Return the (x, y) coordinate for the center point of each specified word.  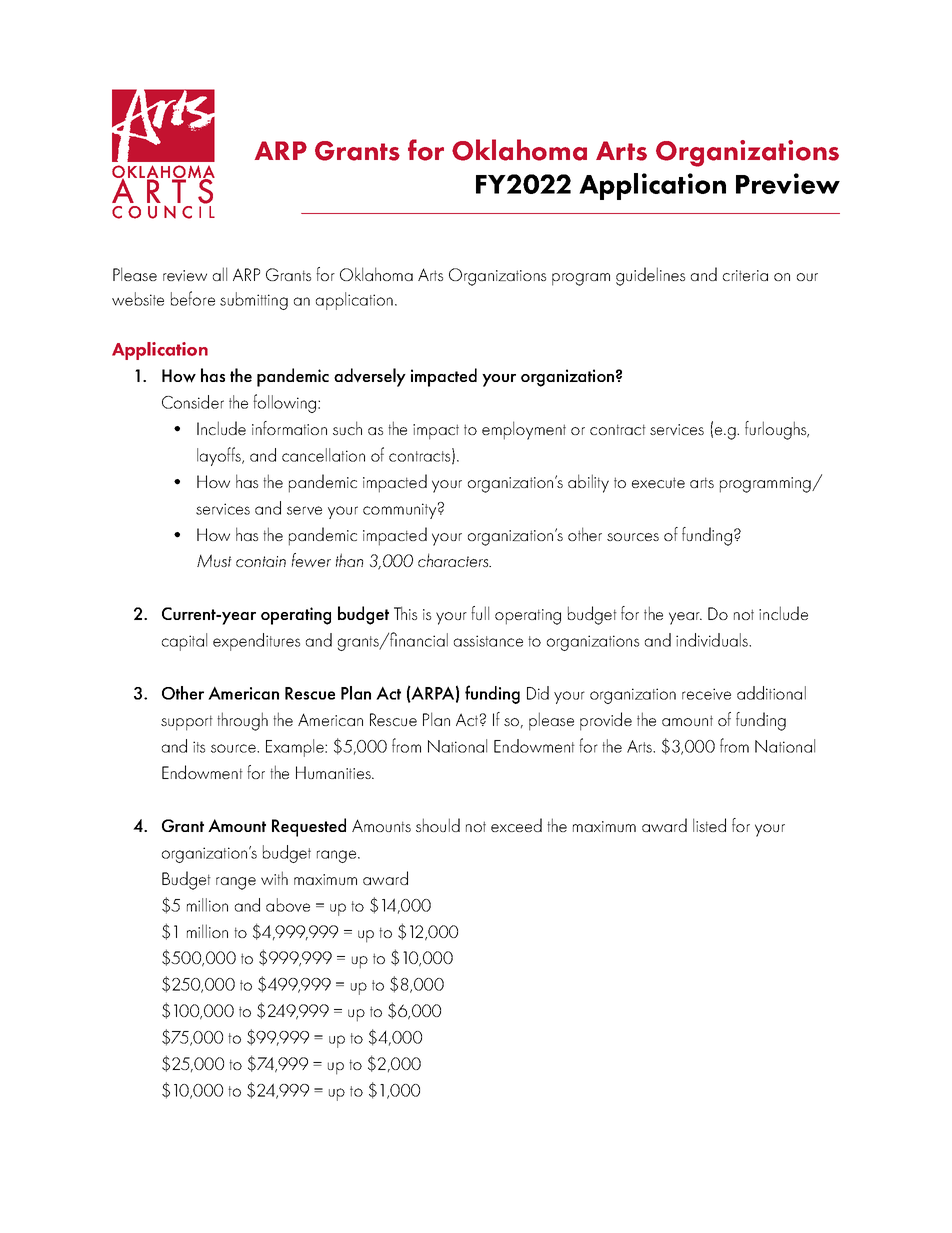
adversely (370, 377)
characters (454, 560)
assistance (488, 641)
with (274, 878)
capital (184, 642)
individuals (713, 640)
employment (524, 430)
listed (709, 825)
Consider (193, 402)
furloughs (777, 430)
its (199, 747)
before (193, 298)
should (438, 825)
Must (214, 560)
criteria (745, 275)
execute (658, 482)
